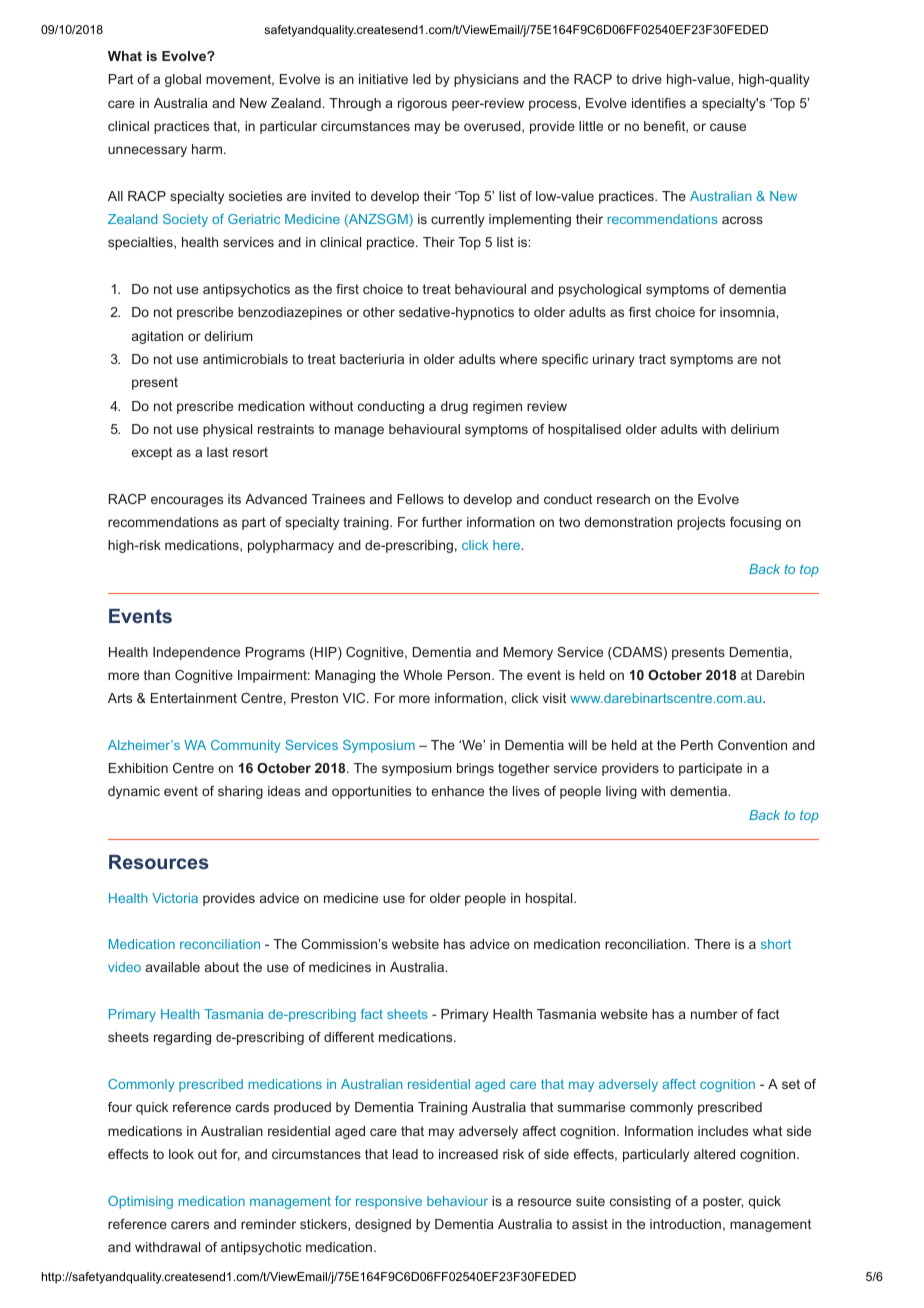  I want to click on other, so click(379, 312).
